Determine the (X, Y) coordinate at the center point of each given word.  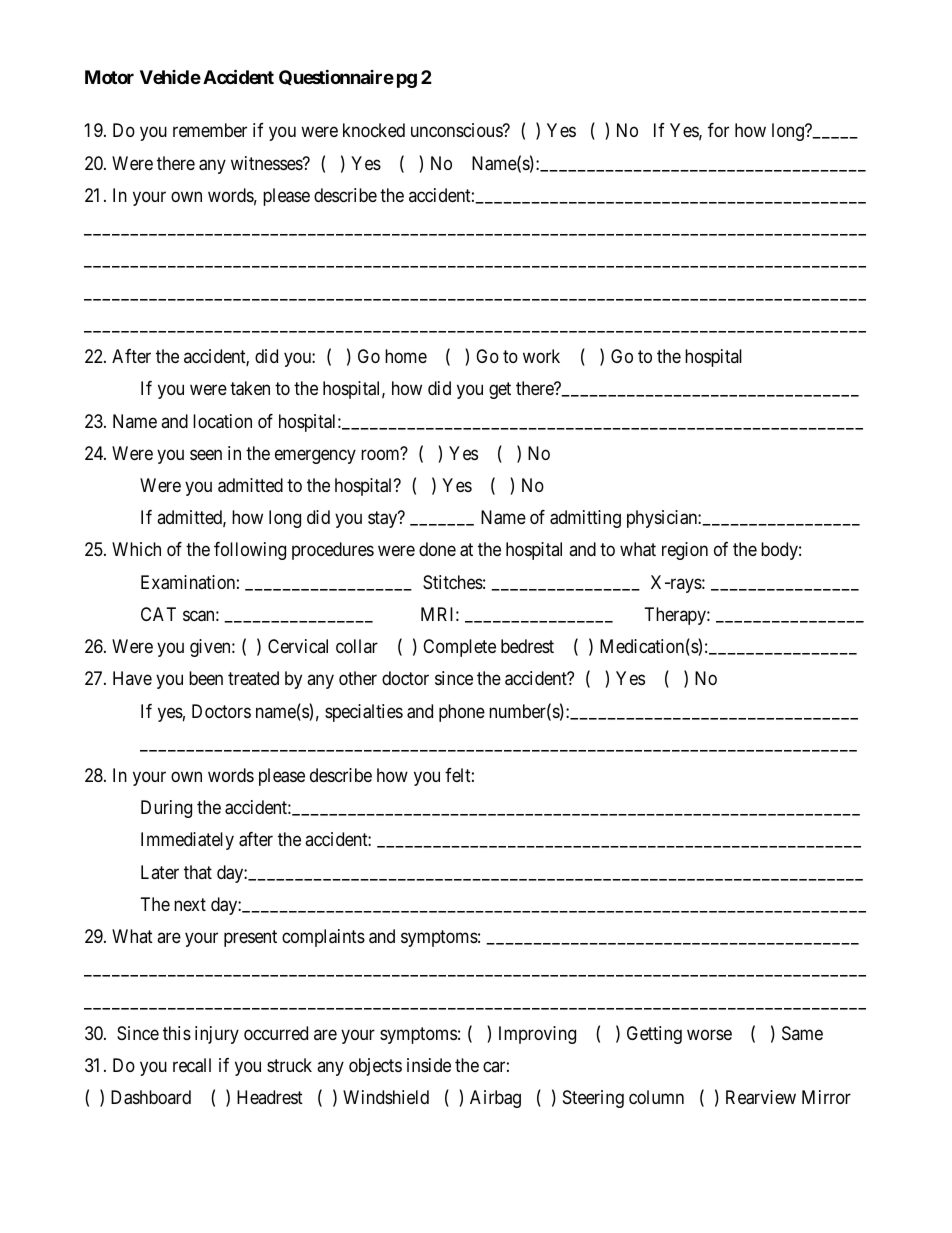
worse (709, 1034)
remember (210, 130)
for (718, 130)
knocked (374, 130)
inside (429, 1065)
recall (192, 1065)
